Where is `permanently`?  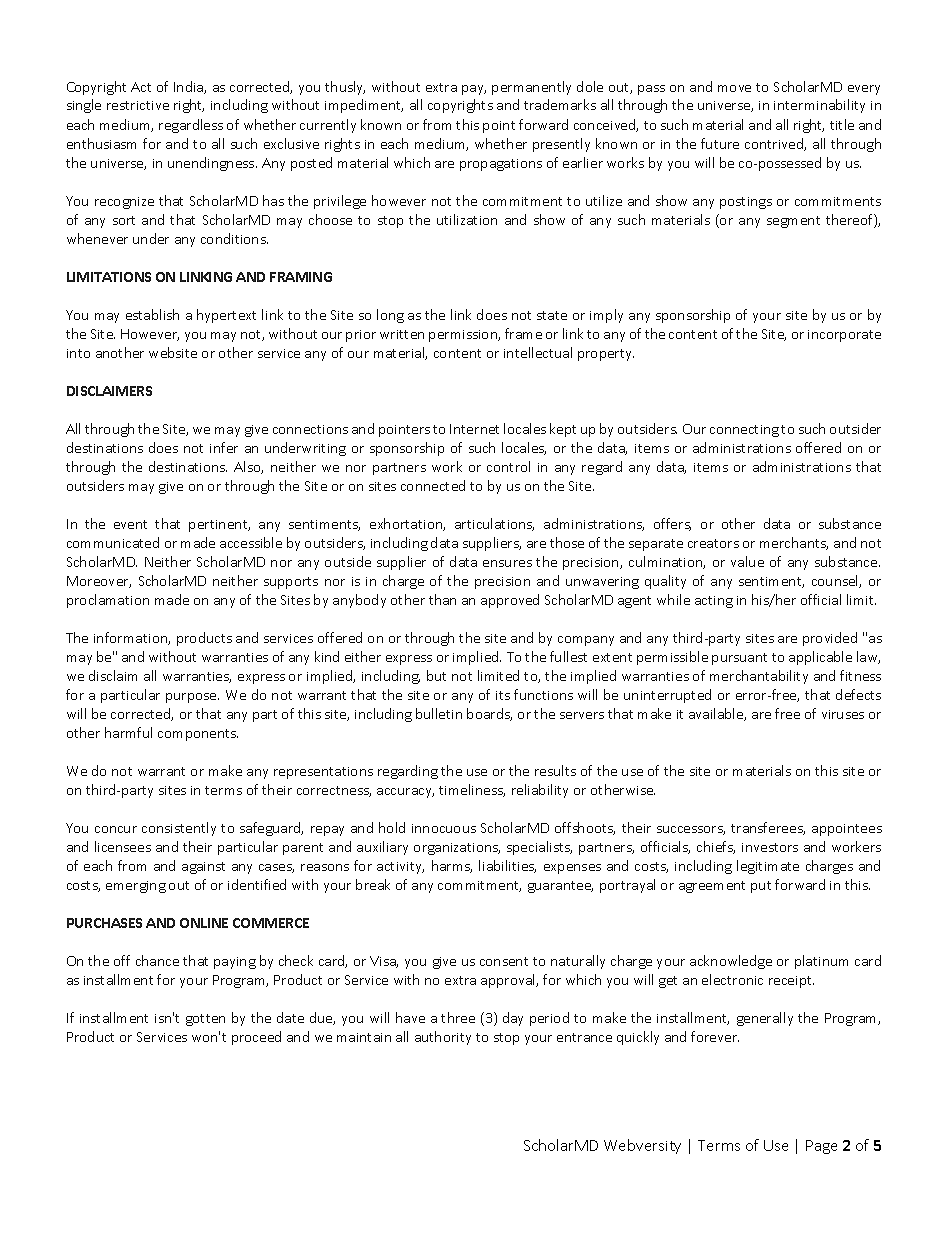 permanently is located at coordinates (531, 88).
